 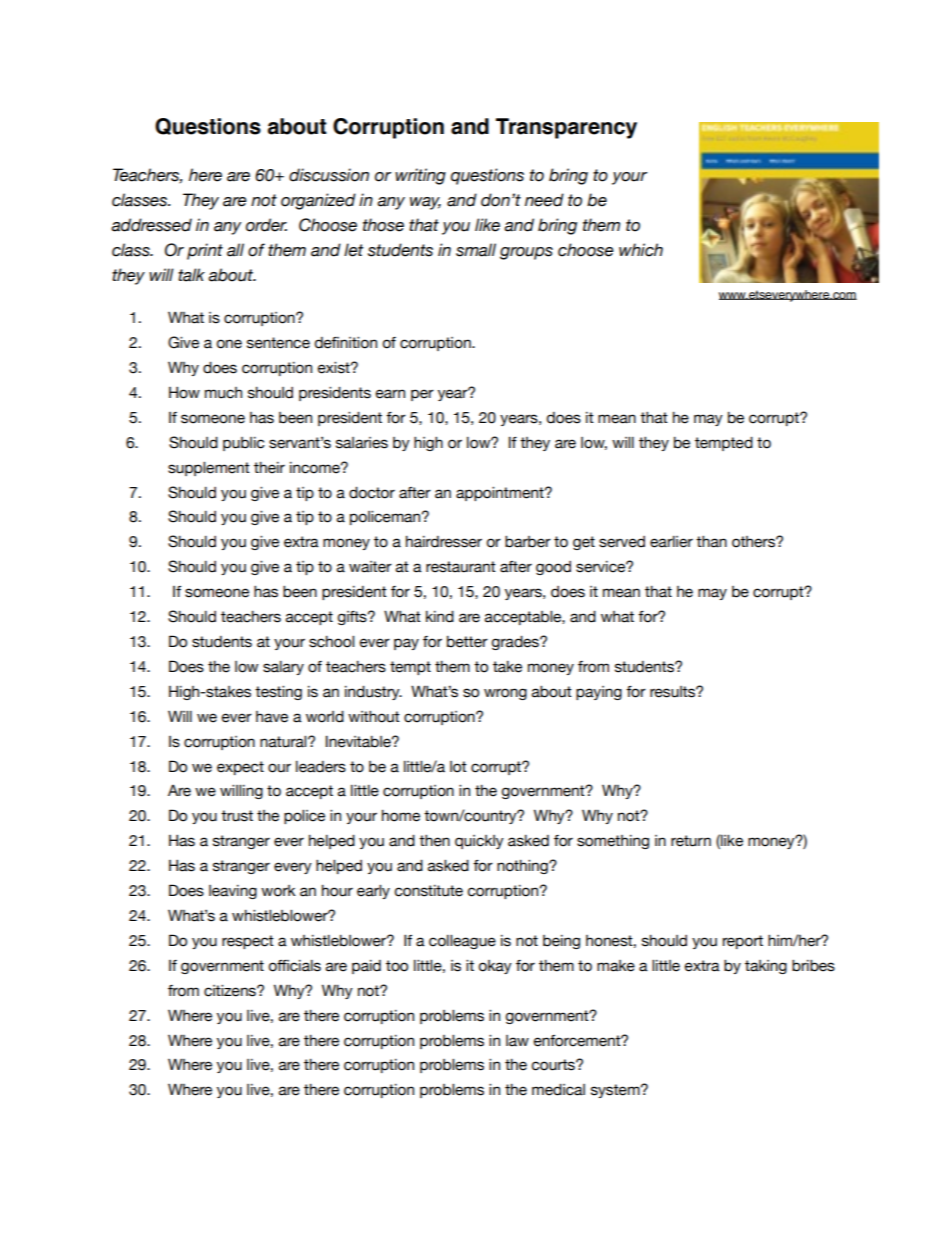 What do you see at coordinates (440, 617) in the page?
I see `kind` at bounding box center [440, 617].
